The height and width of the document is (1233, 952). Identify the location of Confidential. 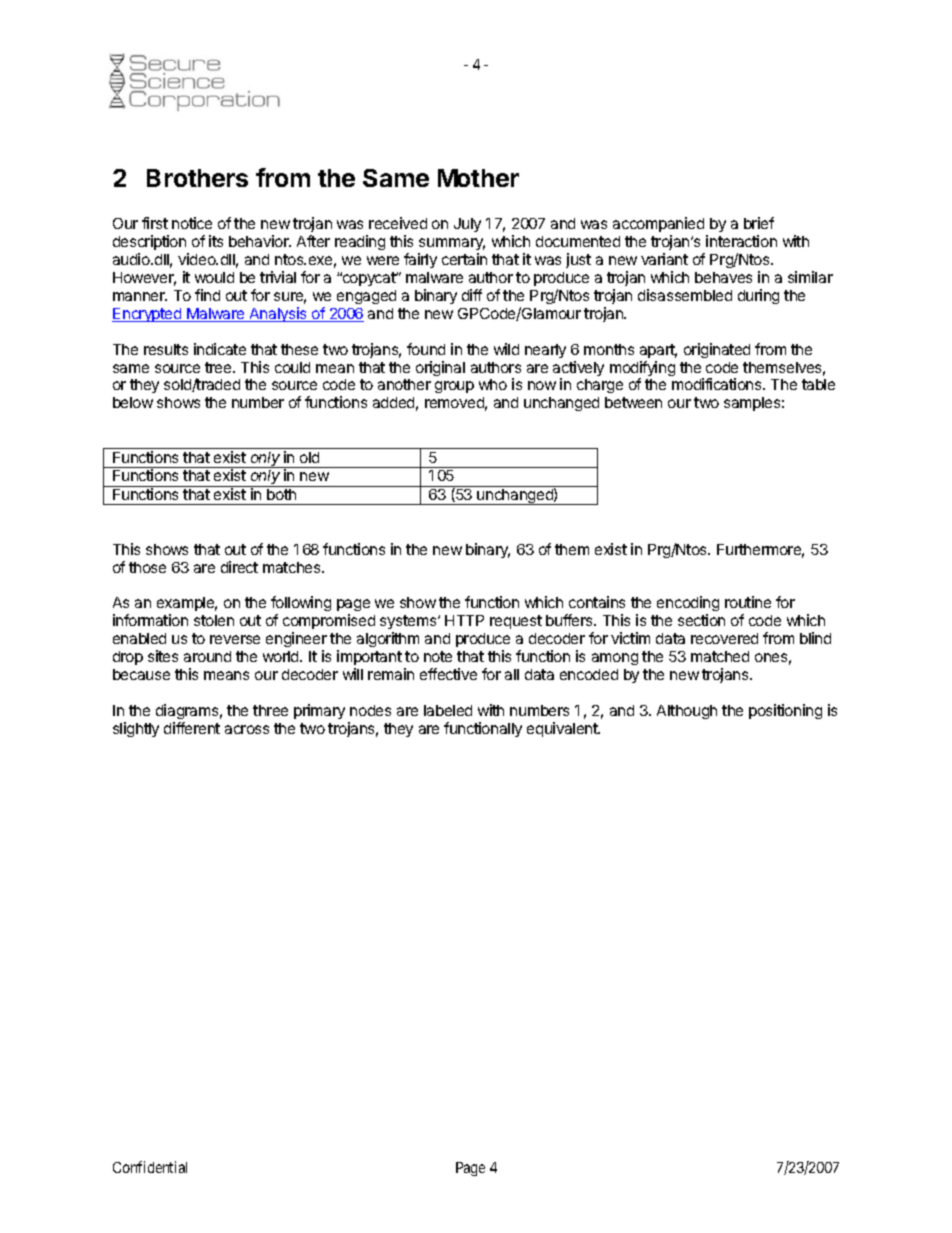
(150, 1167).
